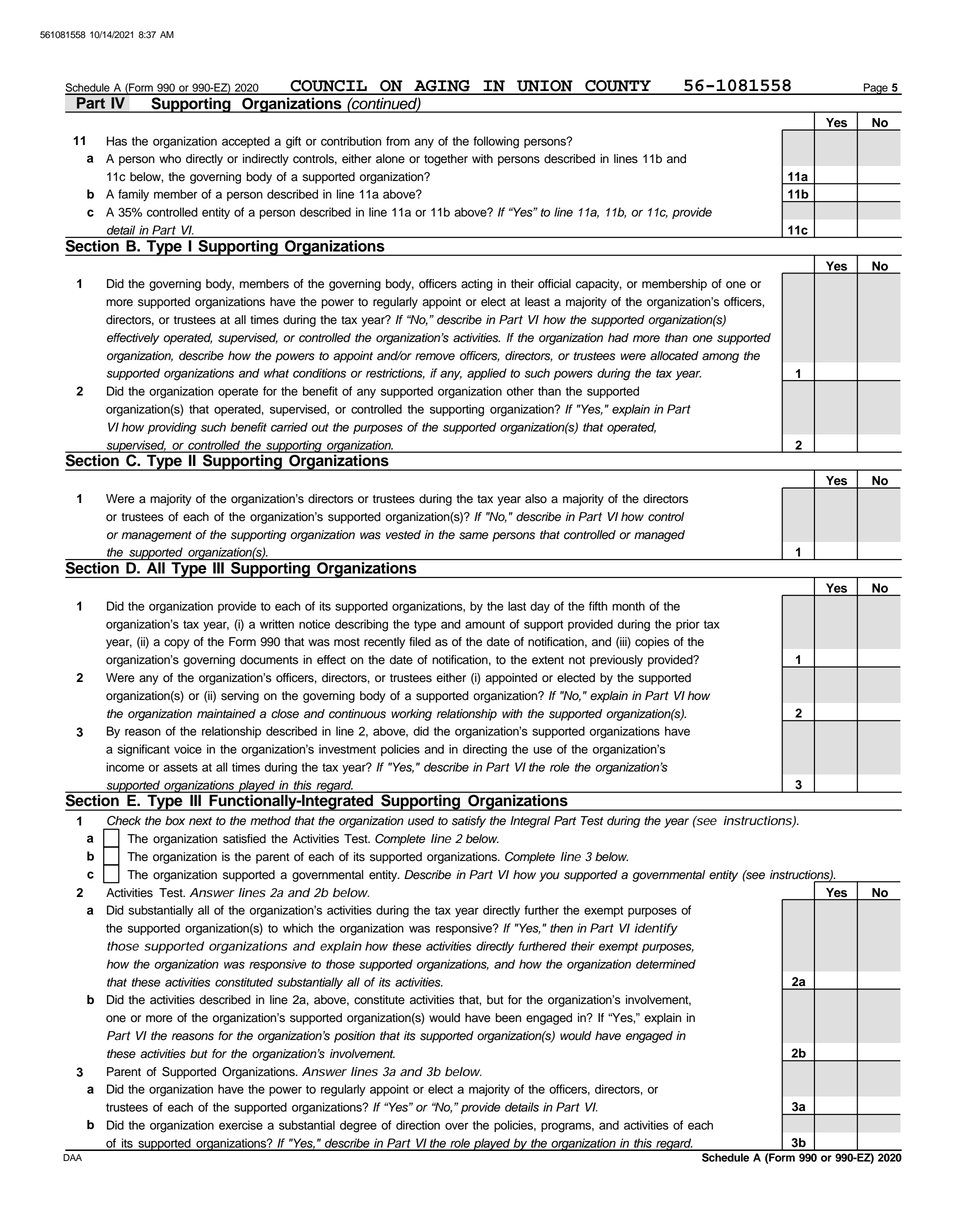 Image resolution: width=966 pixels, height=1232 pixels. What do you see at coordinates (876, 89) in the screenshot?
I see `Page` at bounding box center [876, 89].
